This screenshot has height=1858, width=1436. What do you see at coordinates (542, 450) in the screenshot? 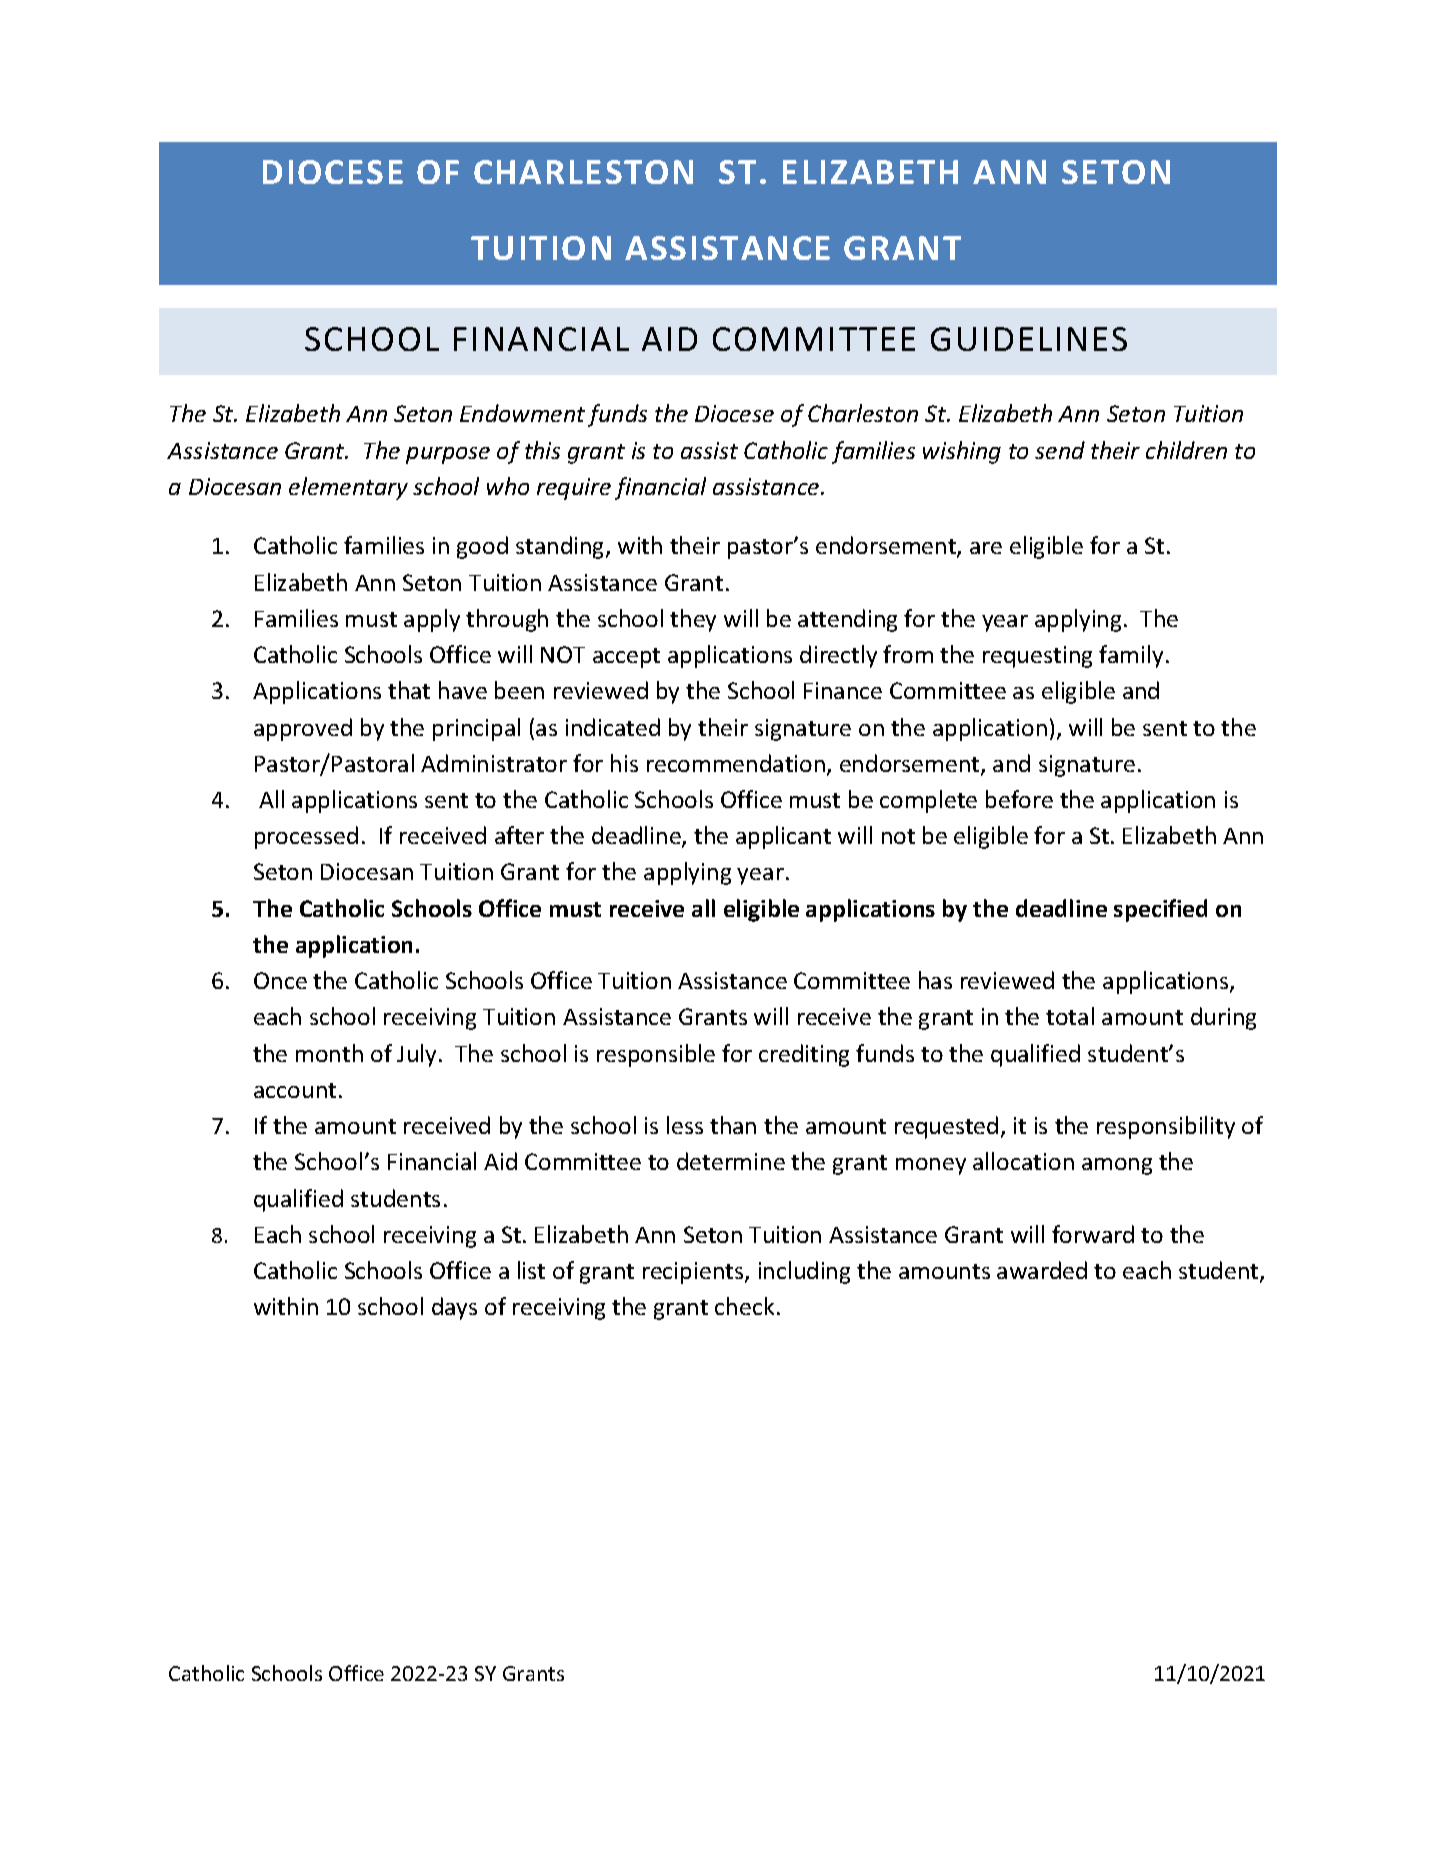
I see `this` at bounding box center [542, 450].
